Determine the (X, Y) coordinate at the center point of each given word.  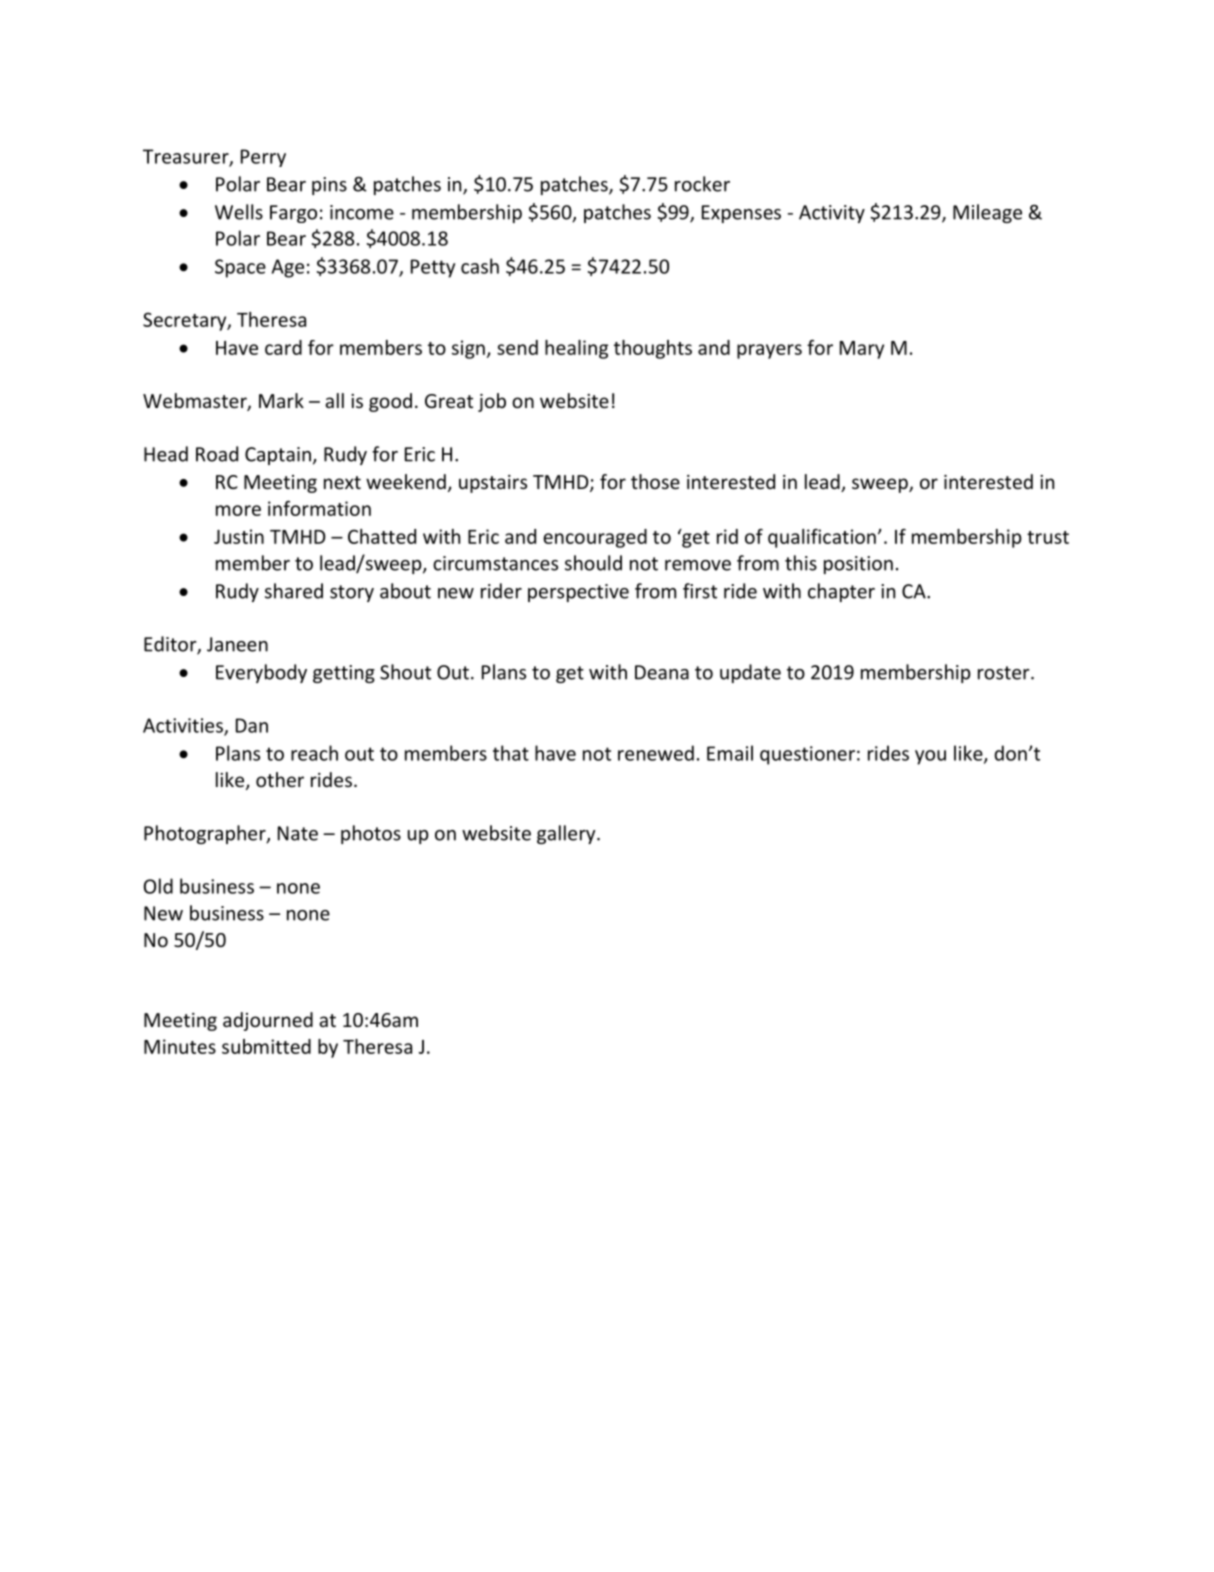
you (930, 757)
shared (294, 591)
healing (576, 349)
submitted (266, 1046)
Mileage (987, 213)
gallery (567, 834)
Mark (281, 400)
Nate (298, 833)
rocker (702, 184)
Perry (263, 158)
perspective (578, 593)
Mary (862, 350)
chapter (841, 592)
